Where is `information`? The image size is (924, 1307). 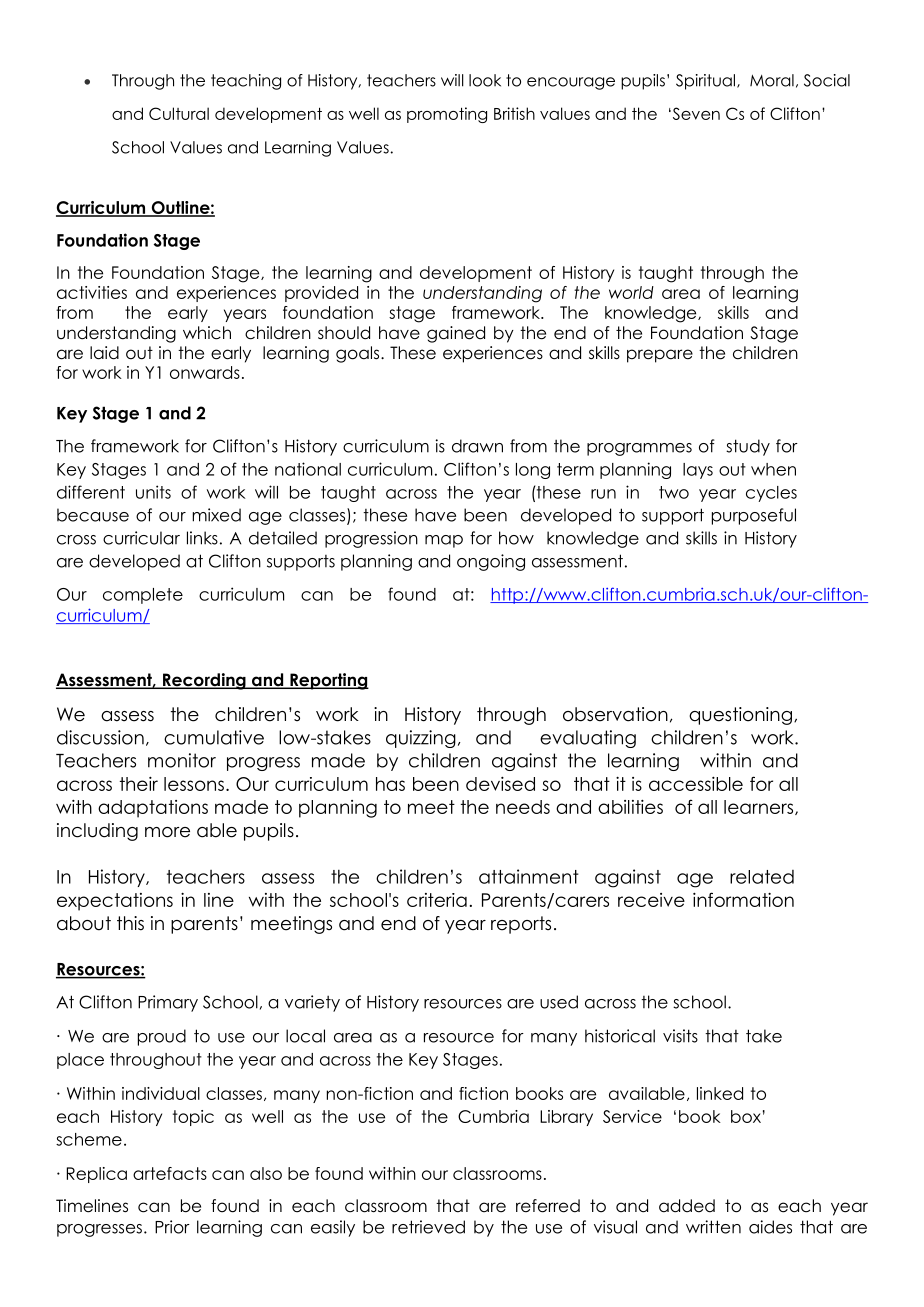
information is located at coordinates (743, 899).
